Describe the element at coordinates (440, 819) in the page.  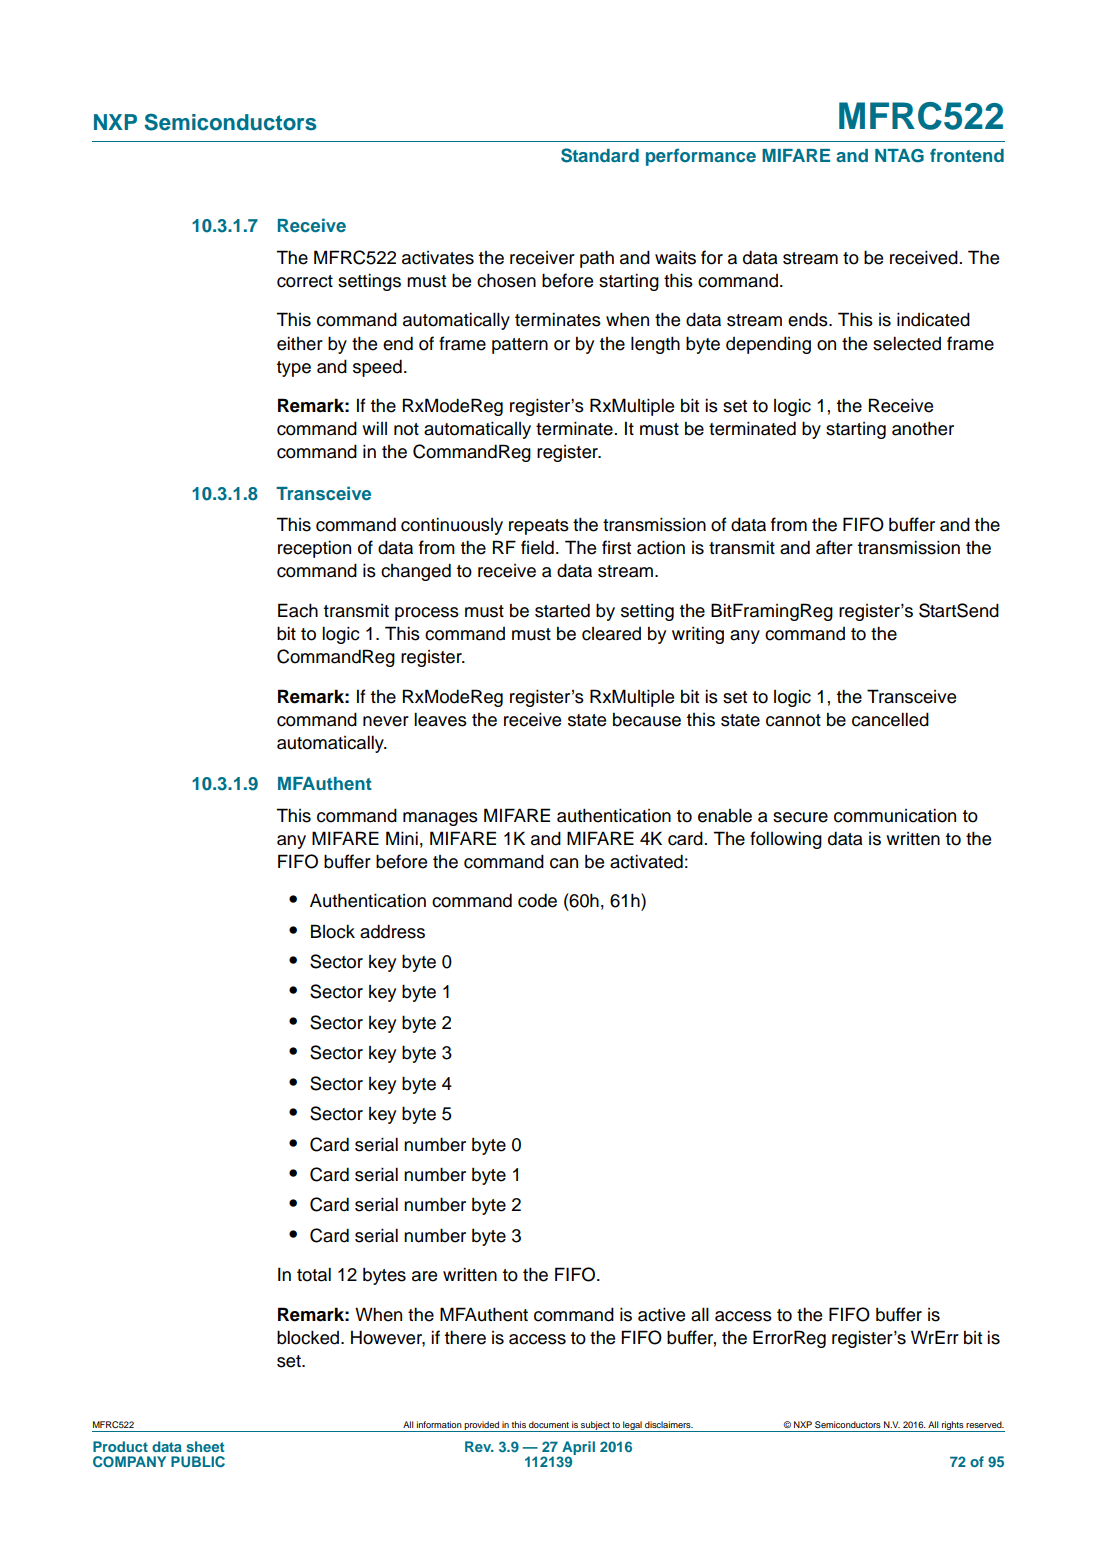
I see `manages` at that location.
